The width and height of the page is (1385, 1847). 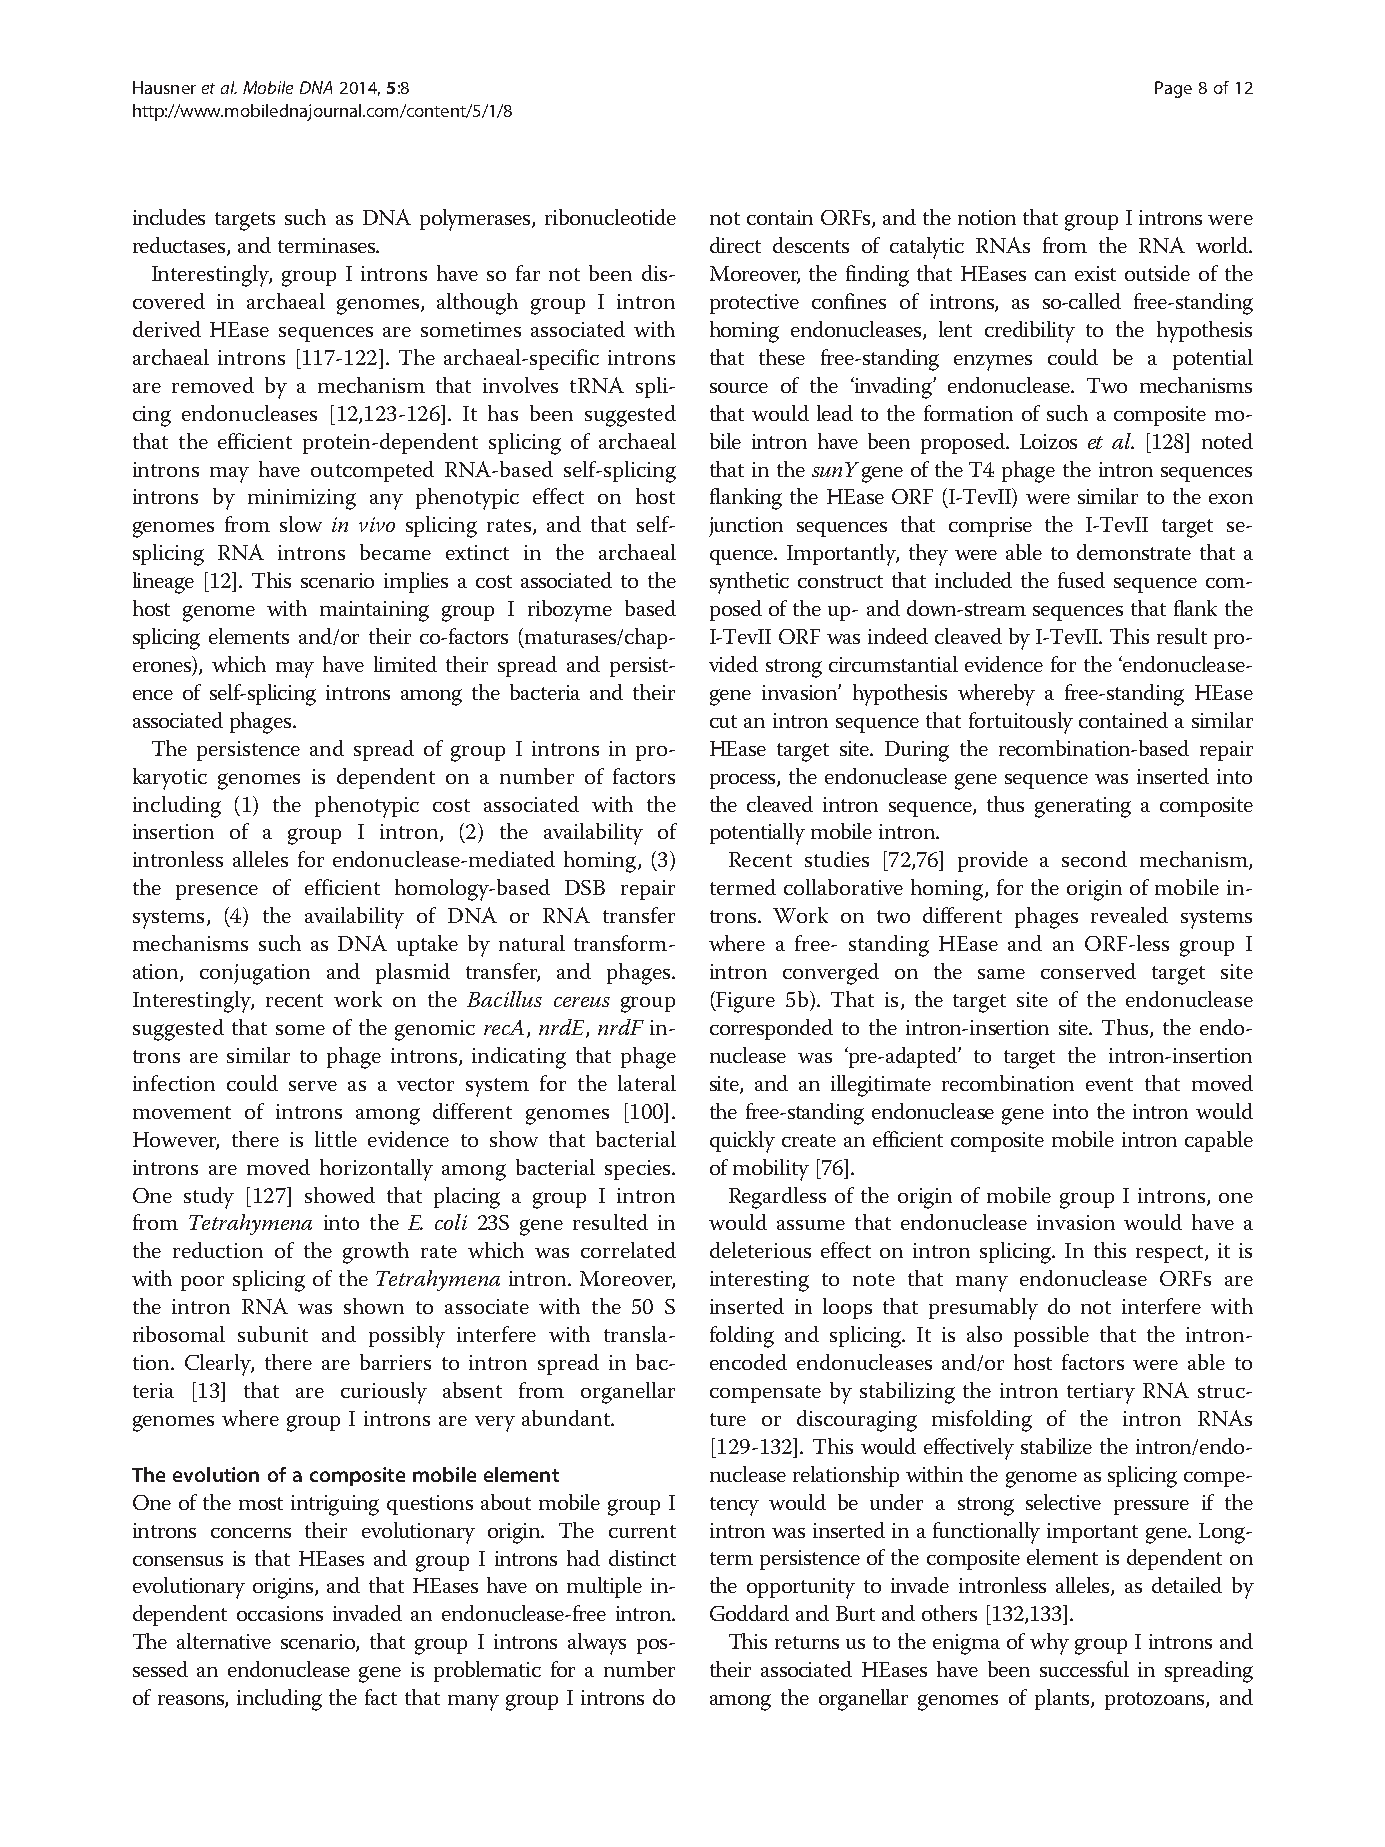 What do you see at coordinates (427, 945) in the page?
I see `uptake` at bounding box center [427, 945].
